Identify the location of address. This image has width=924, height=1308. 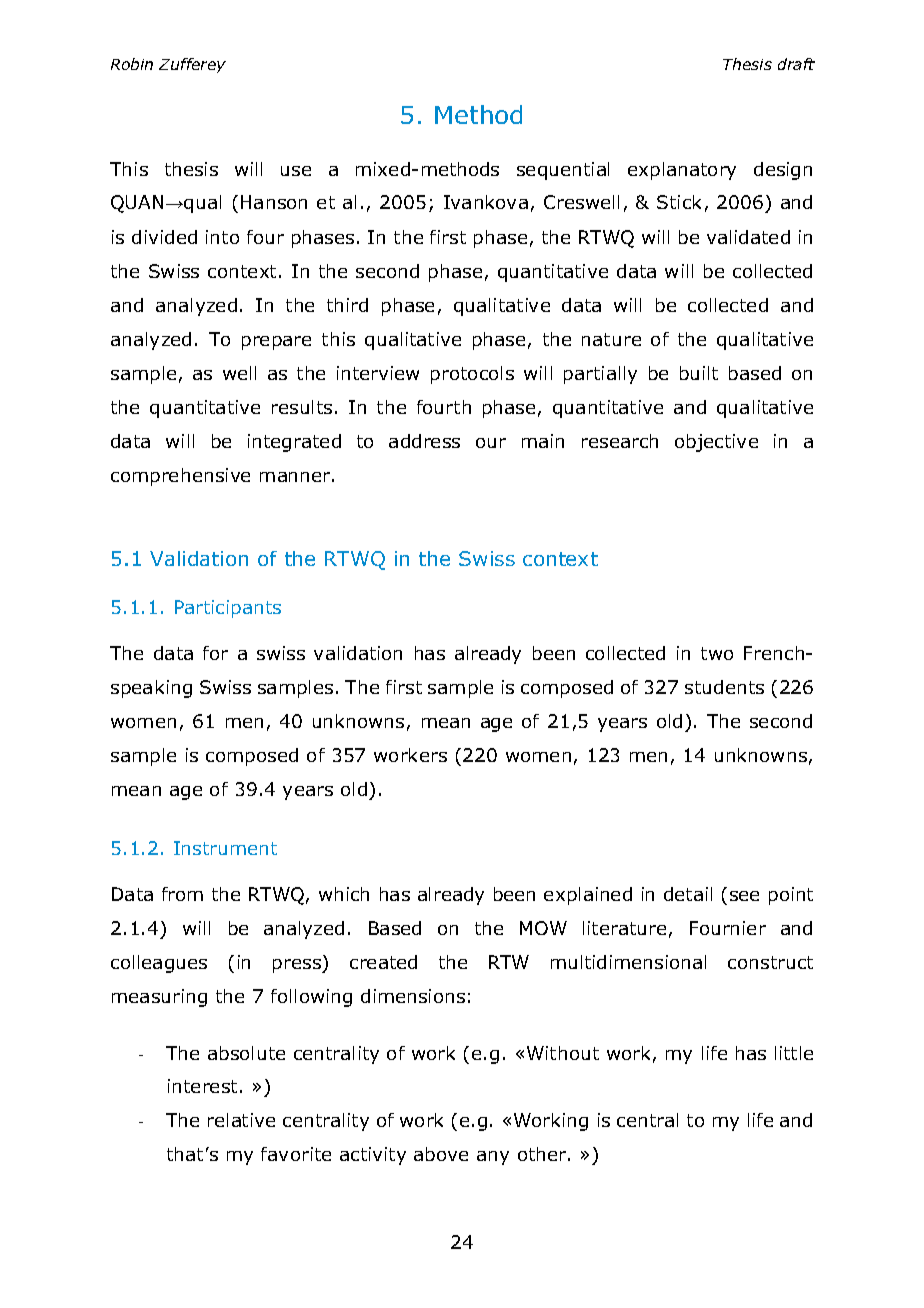
(424, 441).
